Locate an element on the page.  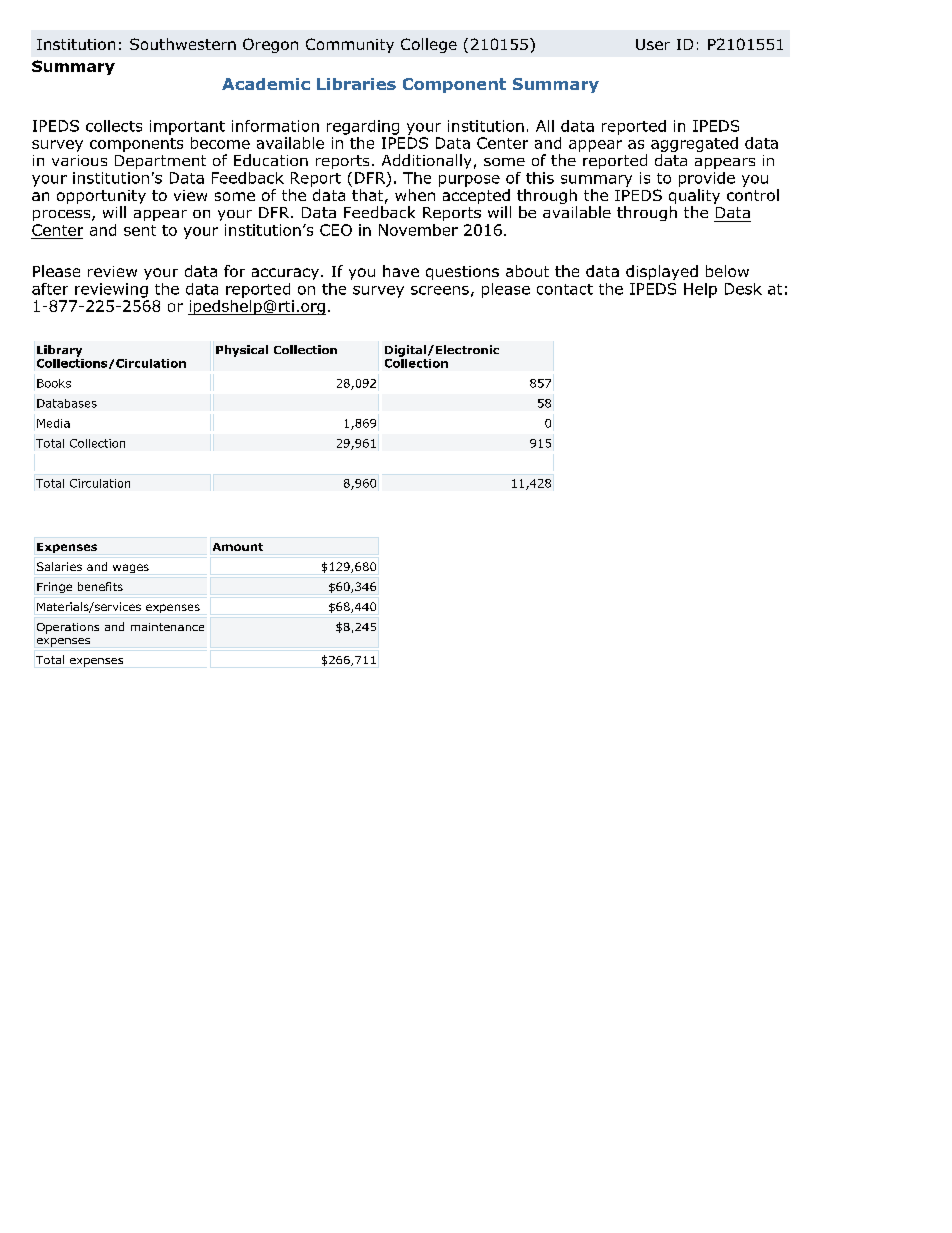
Media is located at coordinates (53, 423).
